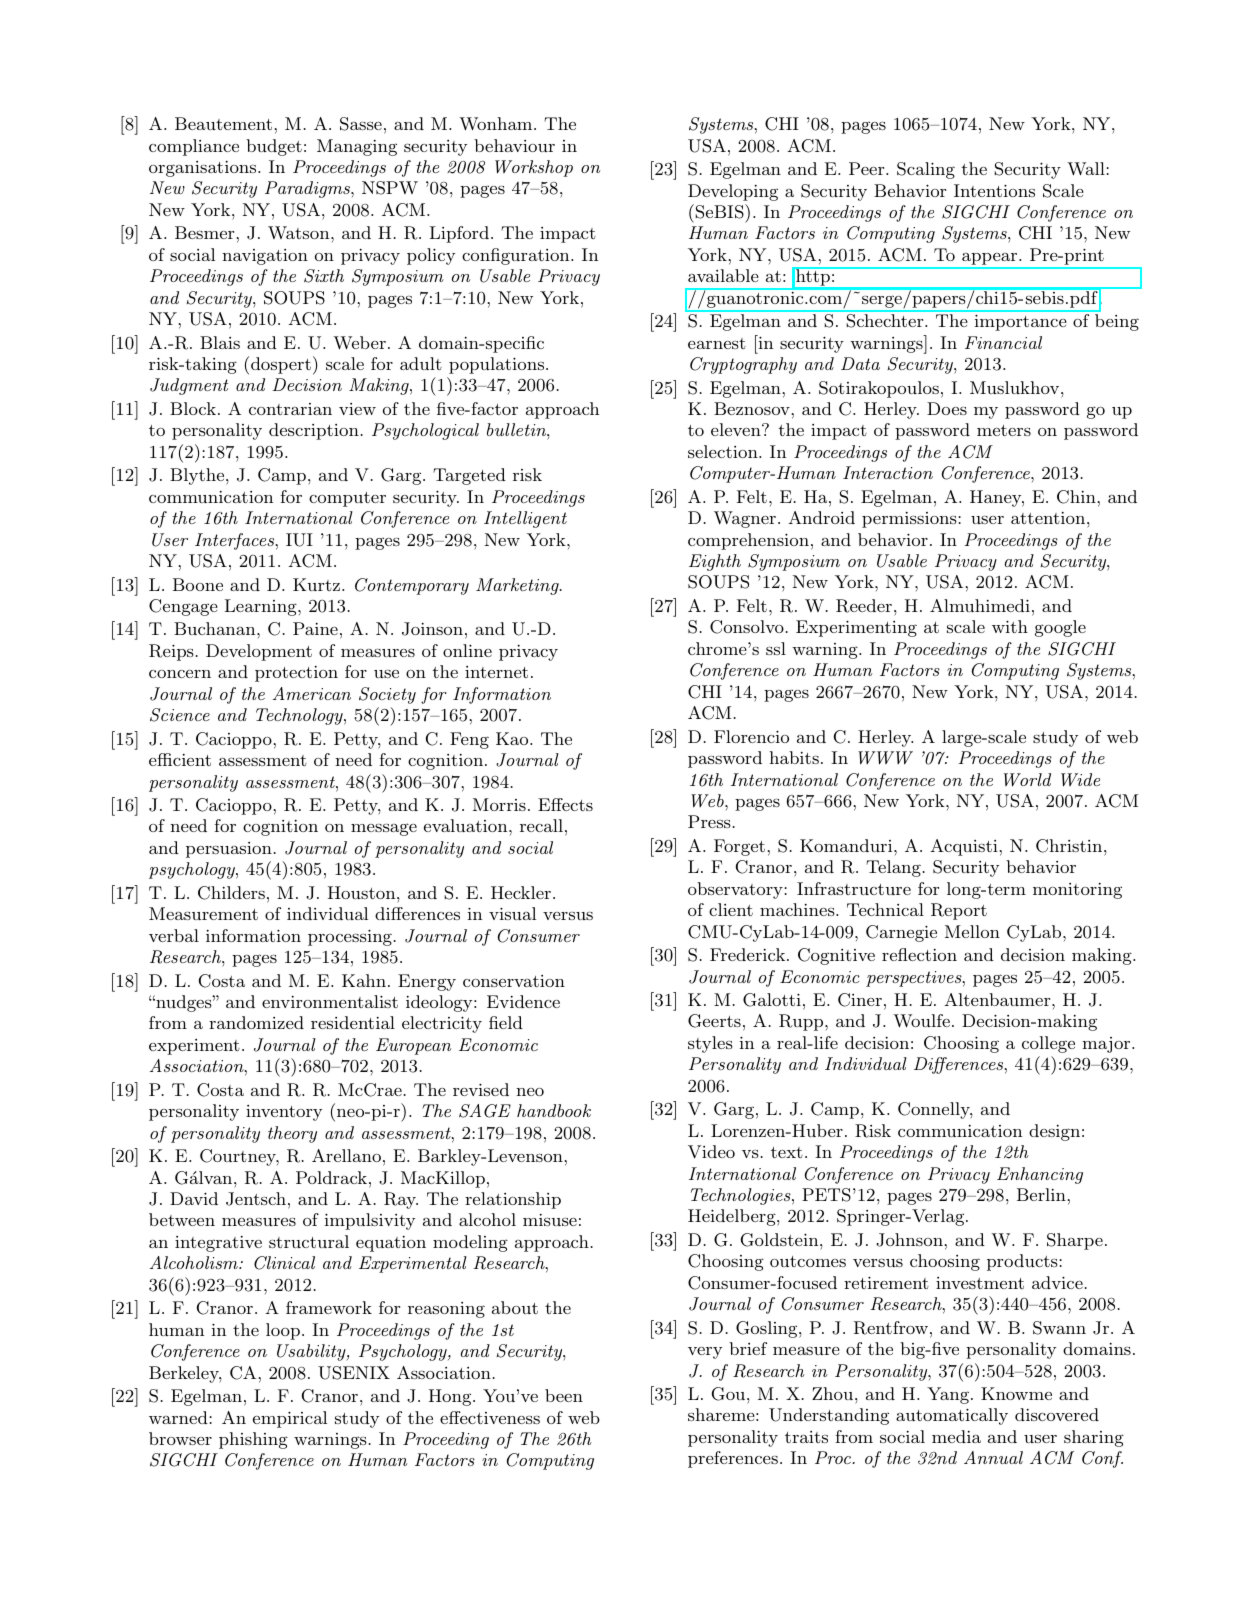 This page has width=1254, height=1623. What do you see at coordinates (1054, 1132) in the page?
I see `design` at bounding box center [1054, 1132].
